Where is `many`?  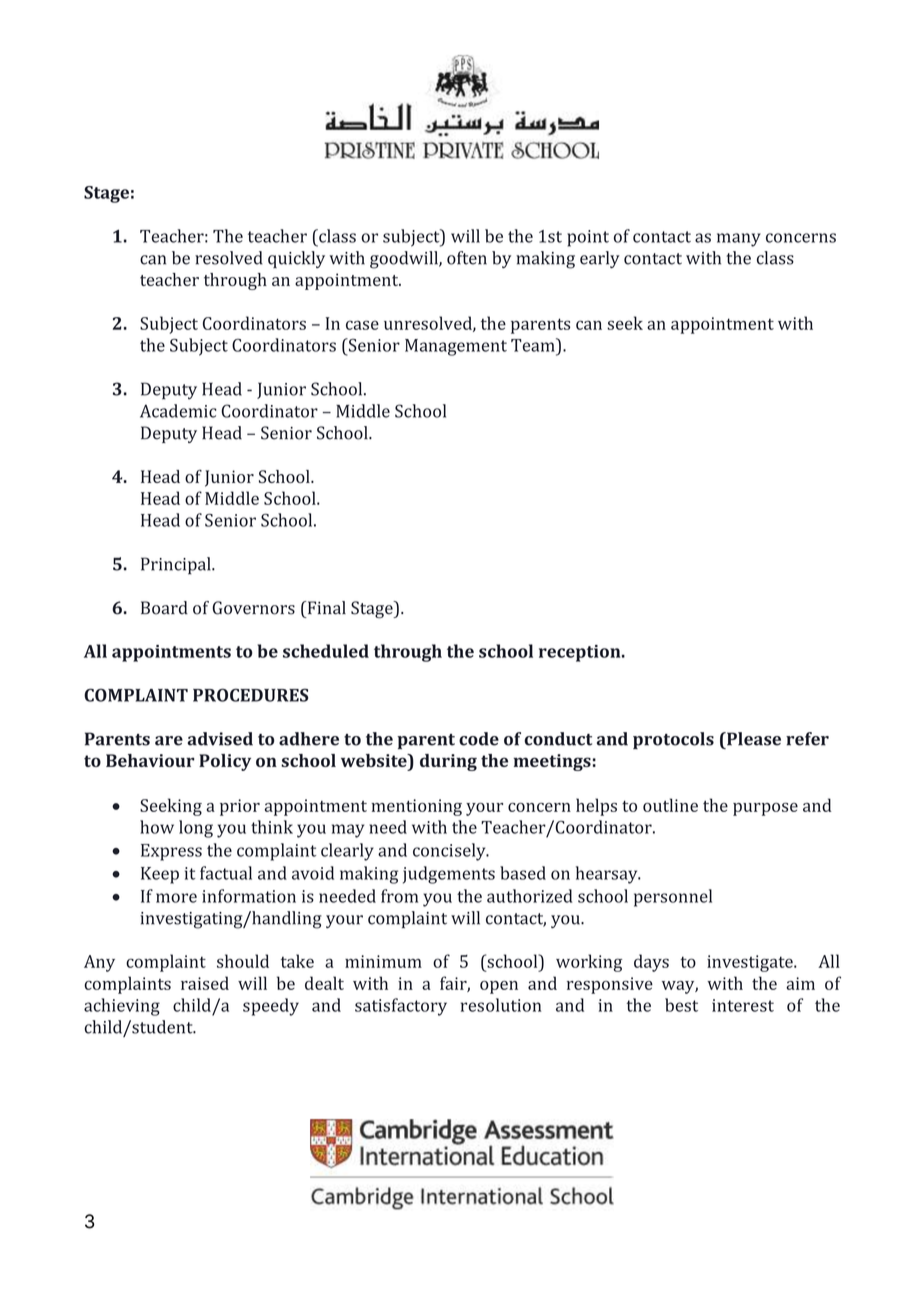 many is located at coordinates (739, 240).
